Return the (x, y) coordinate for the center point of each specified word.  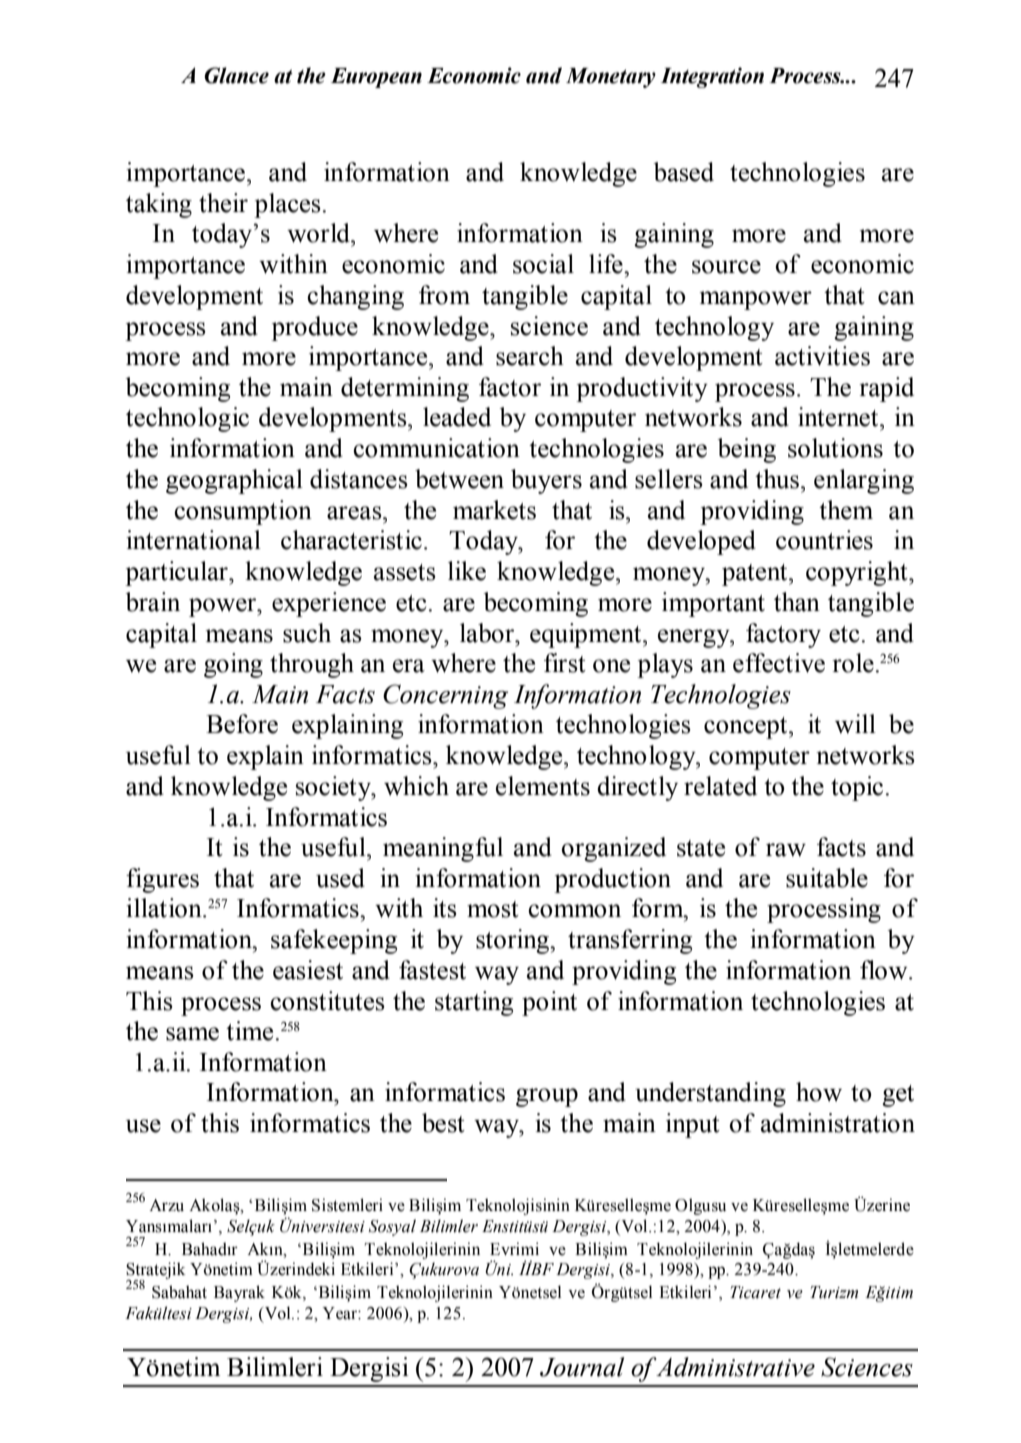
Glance (236, 75)
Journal (582, 1367)
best (443, 1123)
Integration (712, 77)
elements (543, 786)
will (855, 724)
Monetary (611, 78)
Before (242, 724)
